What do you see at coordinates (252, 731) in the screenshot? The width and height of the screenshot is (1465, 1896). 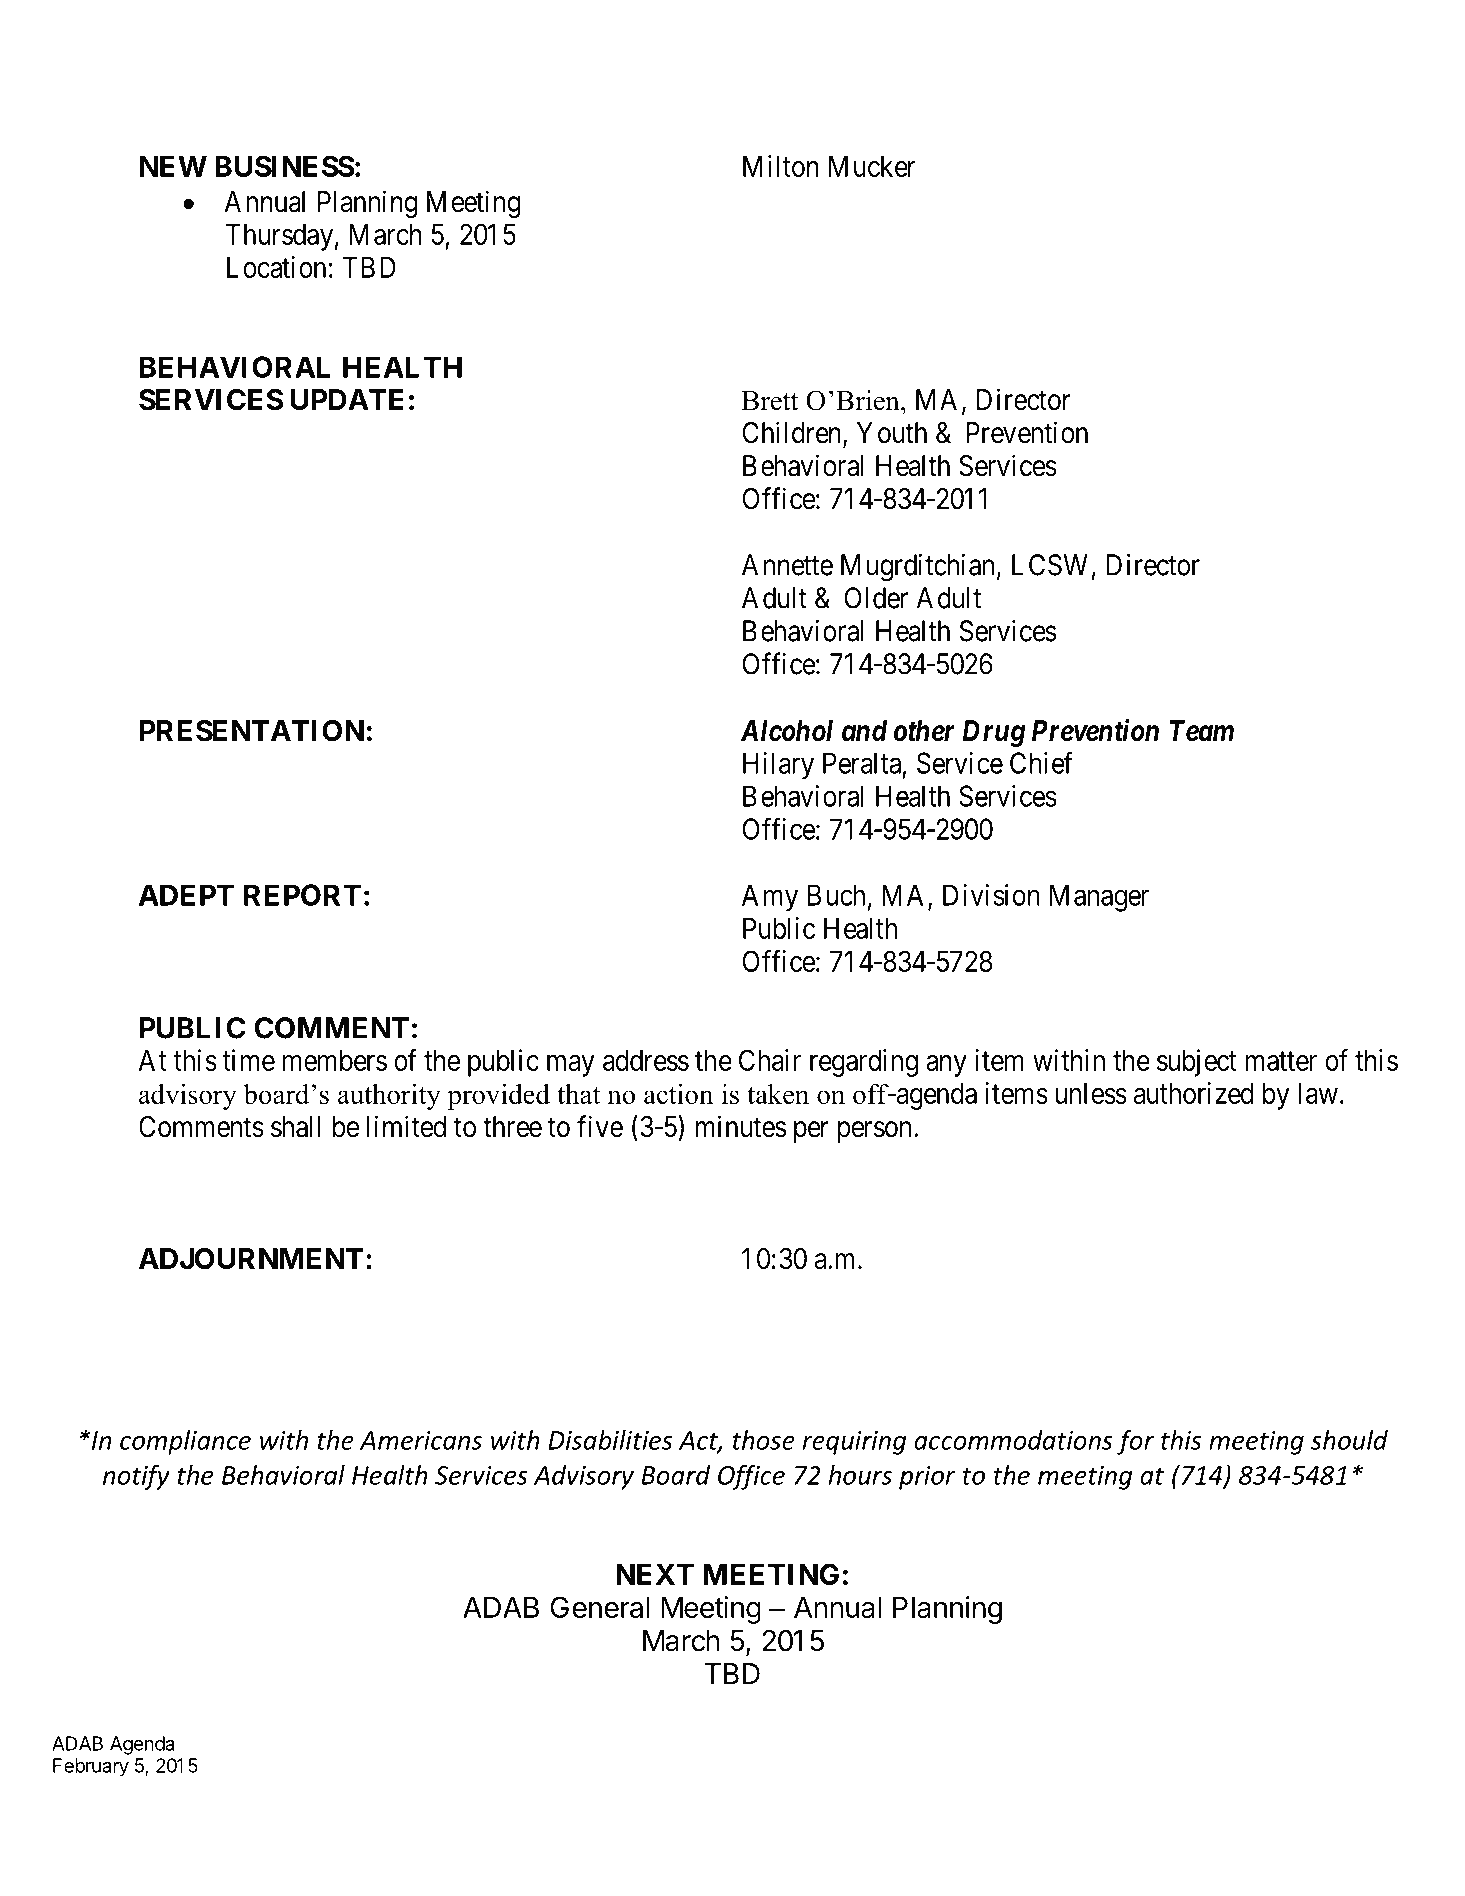 I see `PRESENTATION` at bounding box center [252, 731].
